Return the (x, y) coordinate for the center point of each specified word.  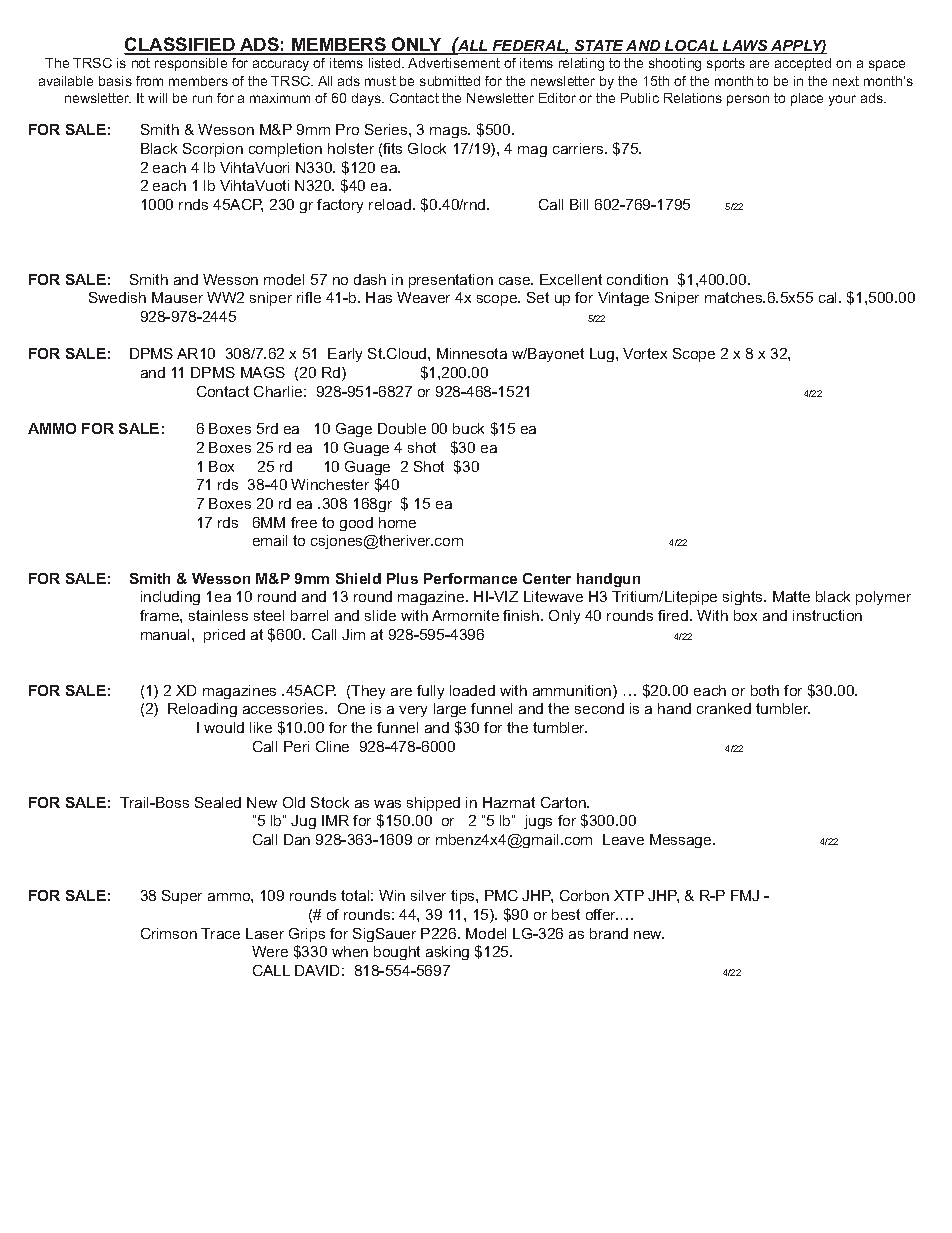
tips (464, 897)
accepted (803, 64)
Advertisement (454, 63)
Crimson (169, 933)
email (270, 540)
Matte (791, 596)
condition (637, 279)
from (149, 81)
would (224, 727)
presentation (451, 281)
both (765, 690)
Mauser (177, 297)
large (450, 710)
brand (609, 933)
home (397, 522)
